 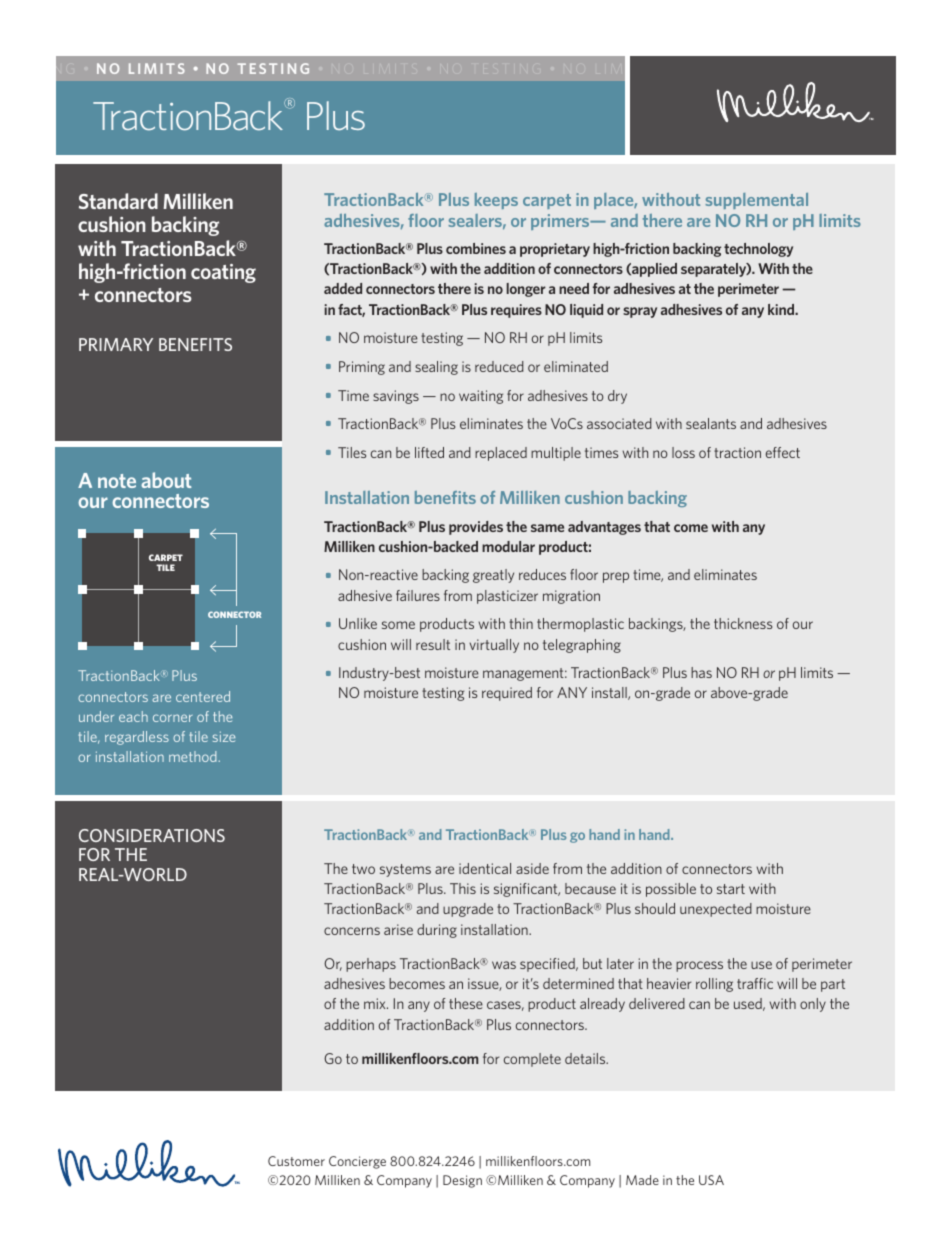 I want to click on technology, so click(x=758, y=250).
